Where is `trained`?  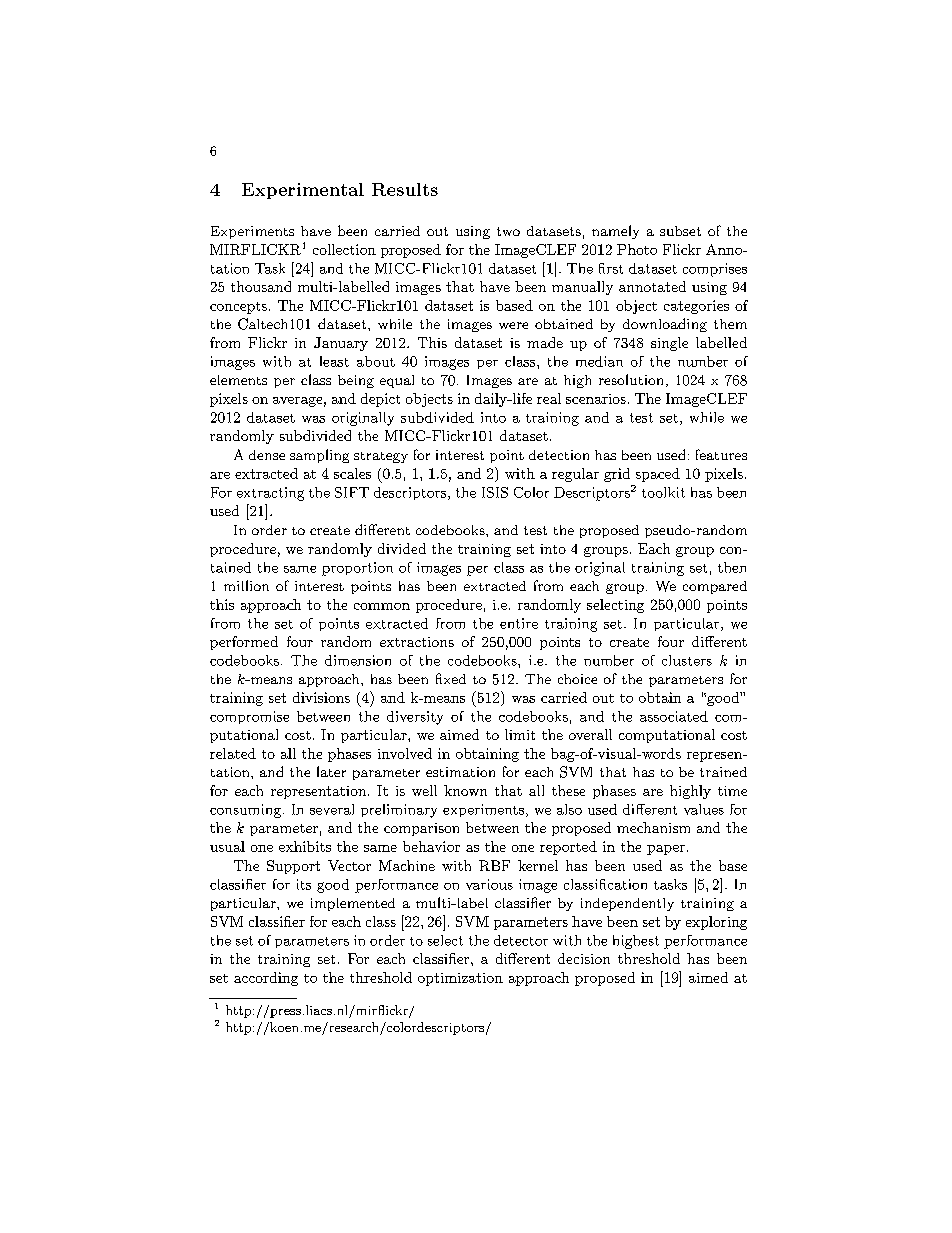 trained is located at coordinates (723, 772).
